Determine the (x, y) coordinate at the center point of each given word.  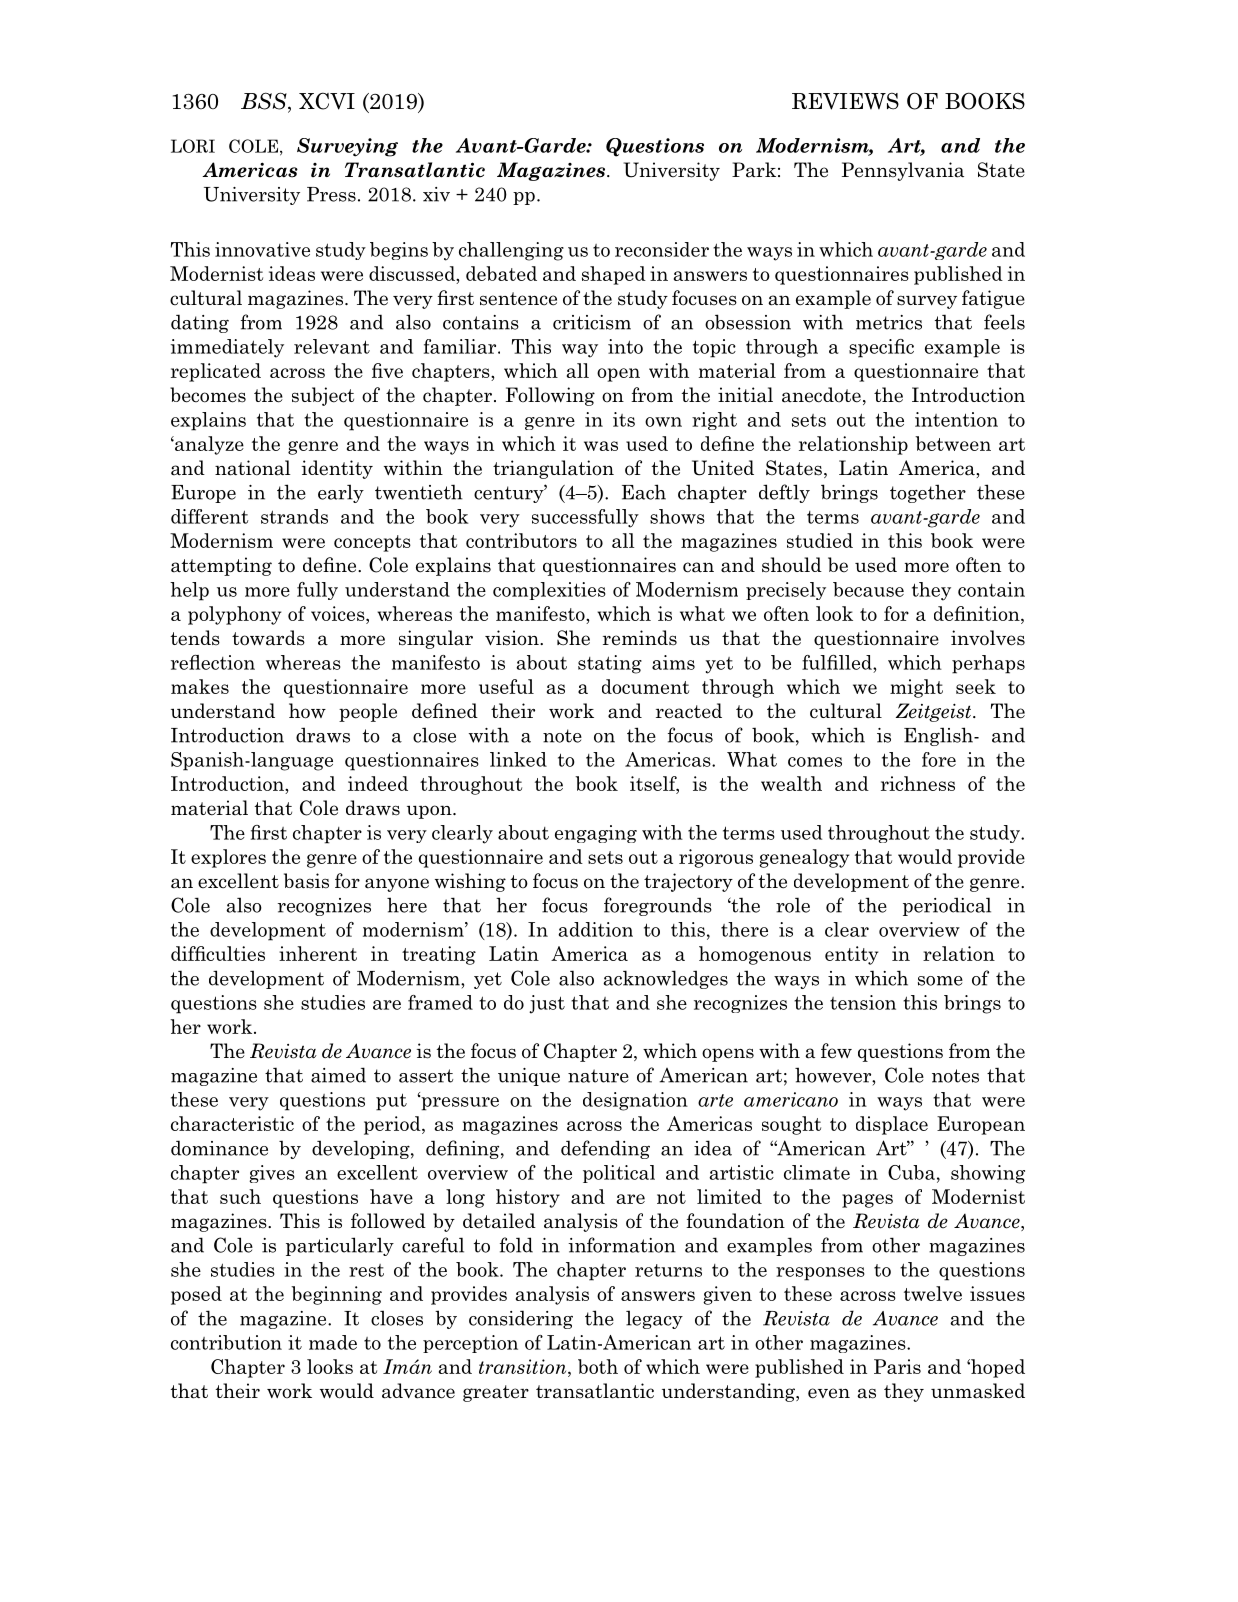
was (601, 446)
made (333, 1342)
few (836, 1051)
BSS (265, 102)
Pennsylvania (903, 171)
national (253, 468)
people (368, 712)
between (953, 443)
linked (518, 759)
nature (598, 1076)
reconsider (662, 249)
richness (918, 783)
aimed (338, 1075)
